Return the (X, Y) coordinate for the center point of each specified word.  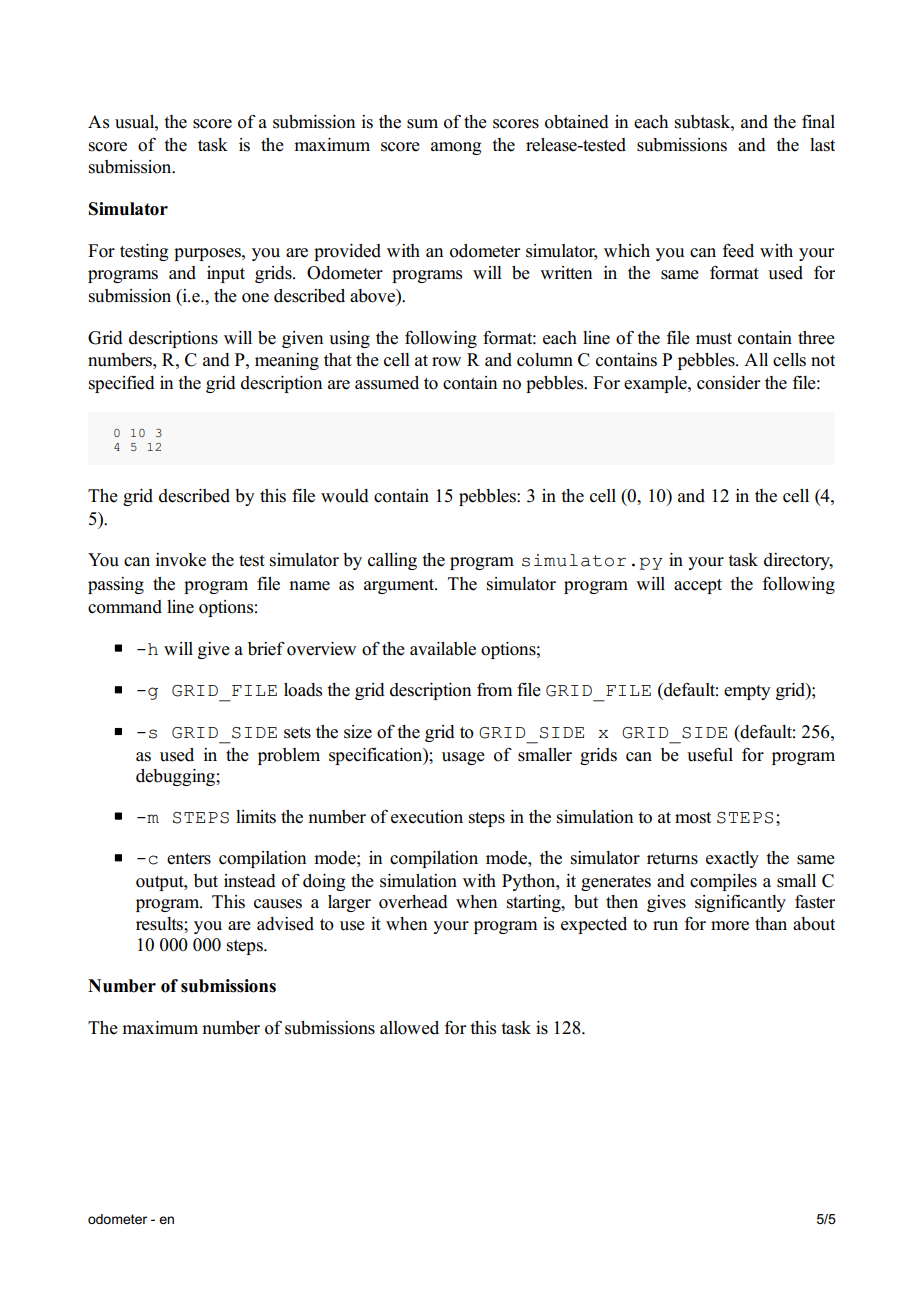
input (226, 274)
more (730, 926)
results (160, 924)
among (456, 148)
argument (400, 586)
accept (698, 586)
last (822, 145)
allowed (409, 1028)
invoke (181, 560)
